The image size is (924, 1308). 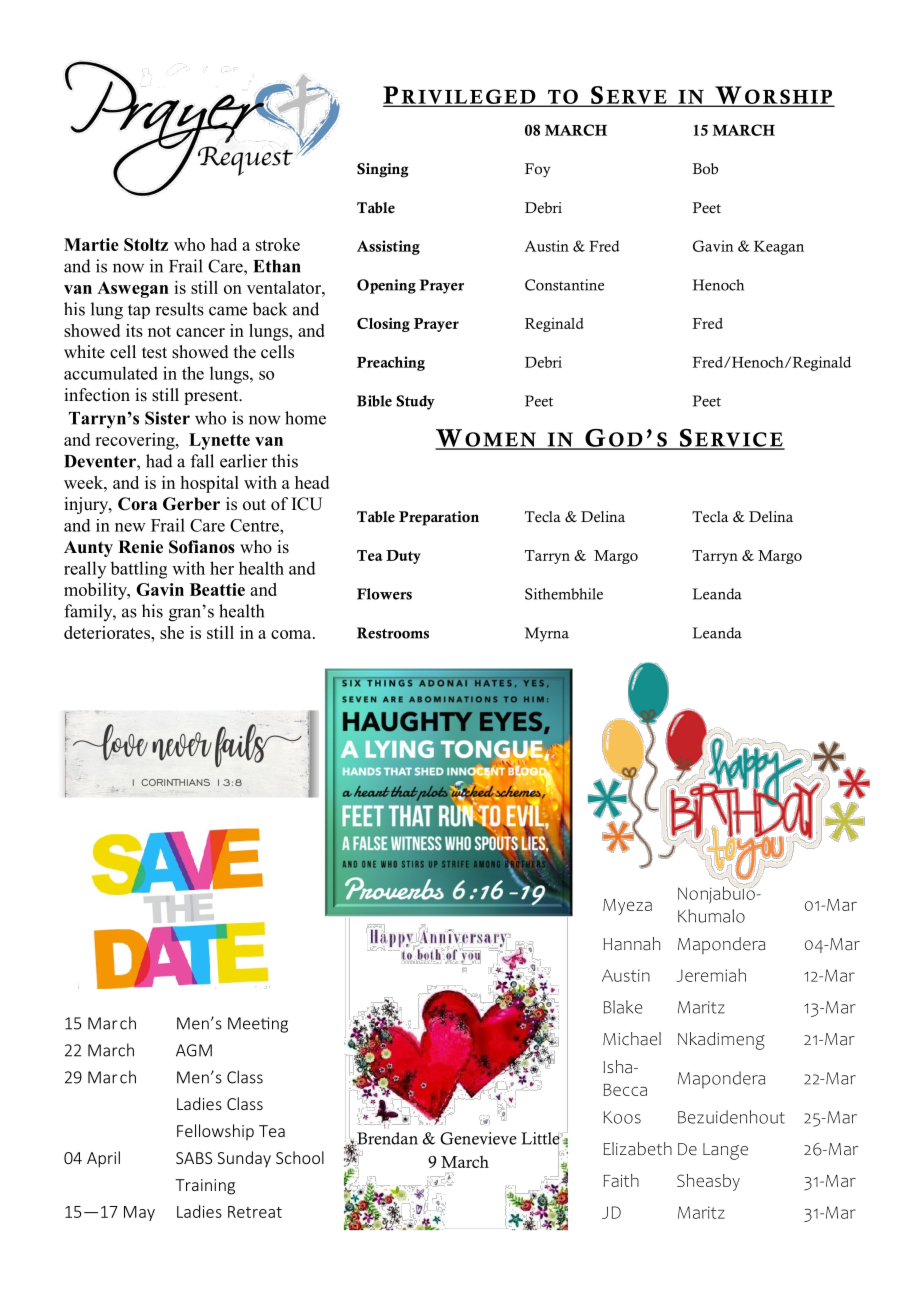 What do you see at coordinates (194, 1050) in the screenshot?
I see `AGM` at bounding box center [194, 1050].
